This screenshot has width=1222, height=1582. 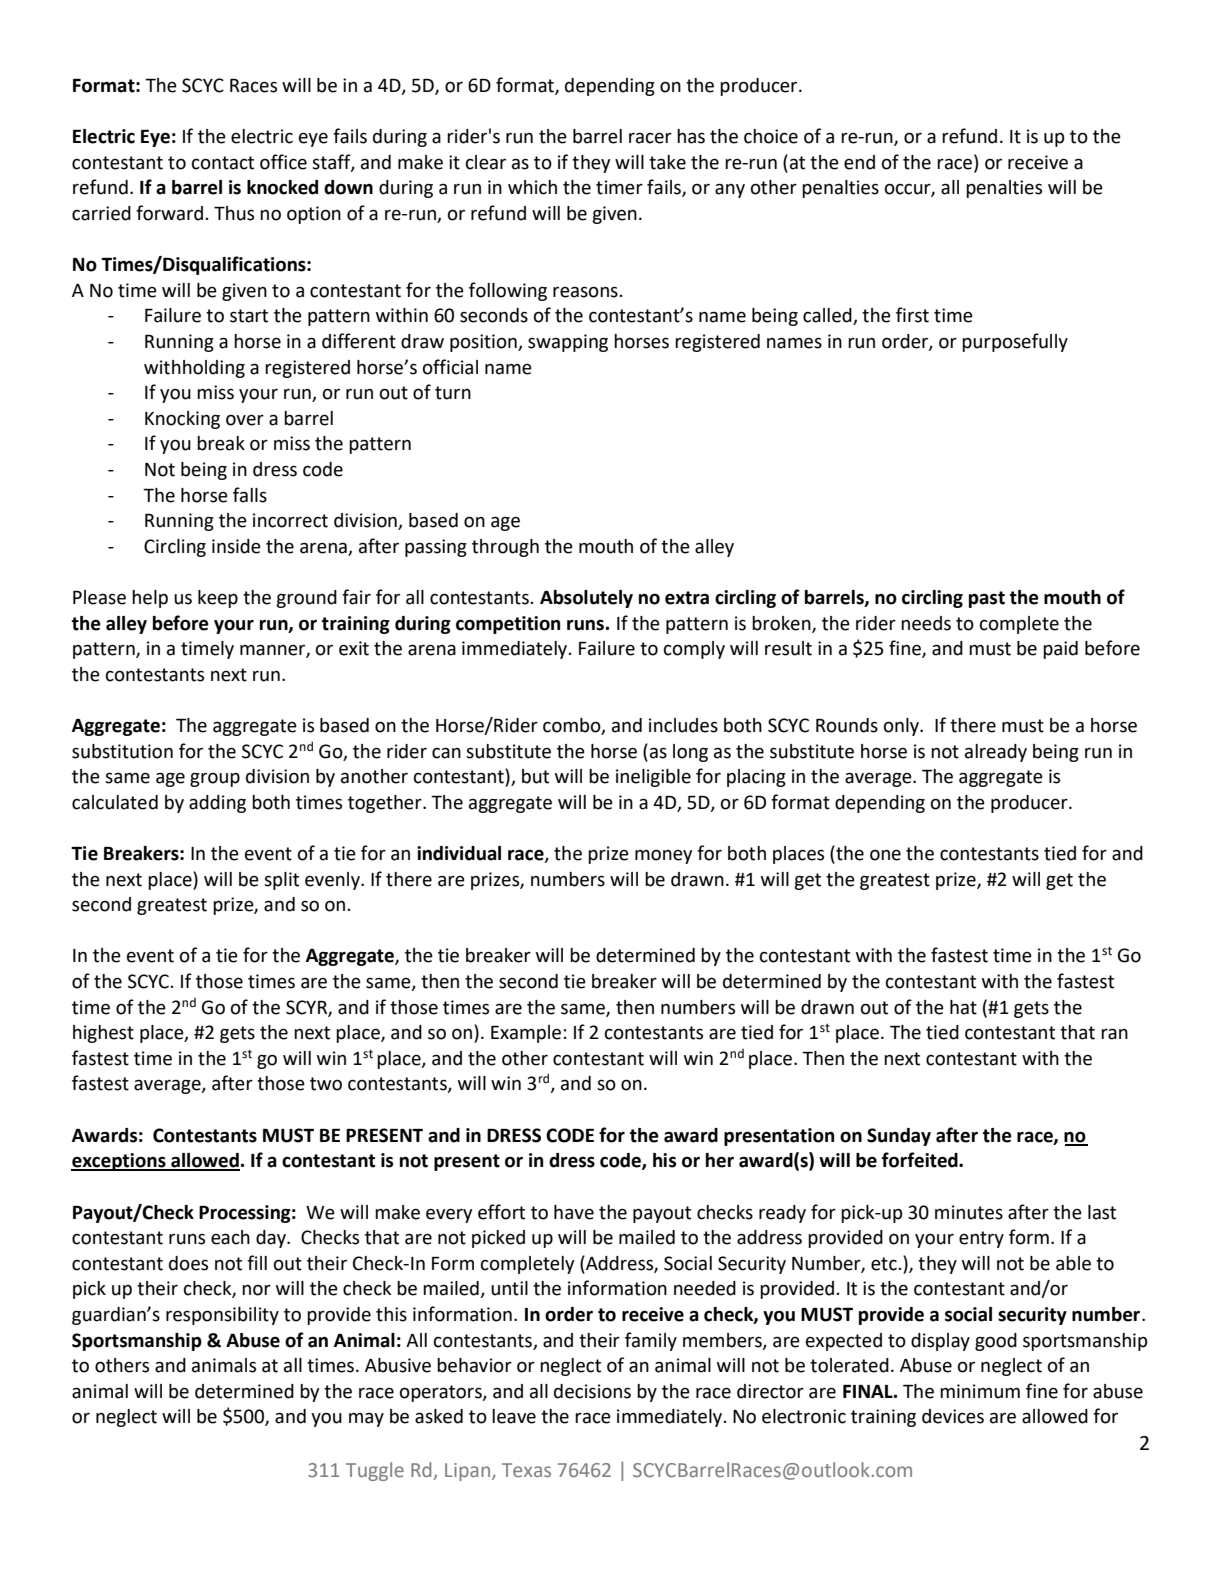 I want to click on Example, so click(x=526, y=1034).
